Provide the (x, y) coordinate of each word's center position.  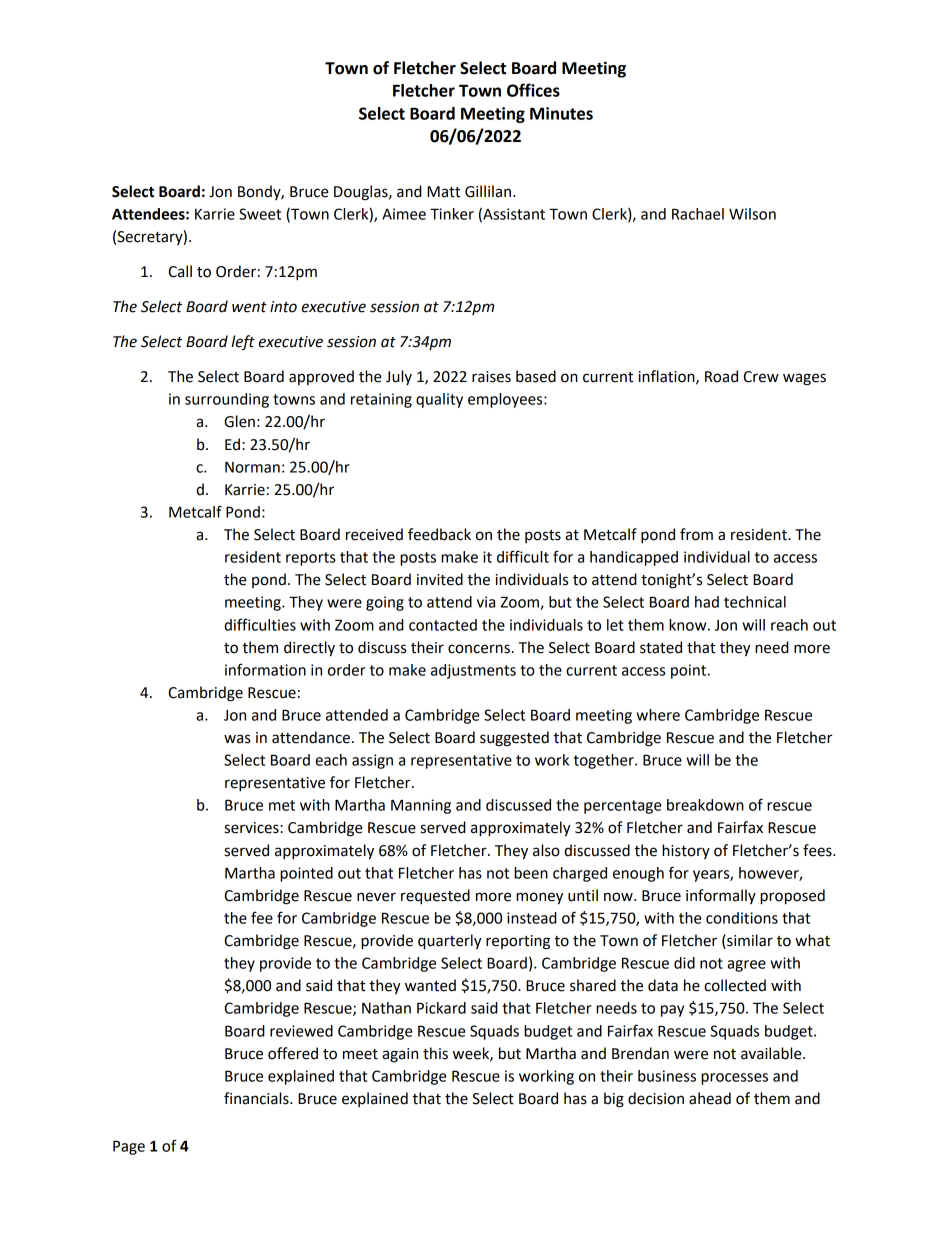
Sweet (260, 214)
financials (257, 1098)
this (435, 1053)
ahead (710, 1098)
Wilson (752, 214)
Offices (533, 90)
